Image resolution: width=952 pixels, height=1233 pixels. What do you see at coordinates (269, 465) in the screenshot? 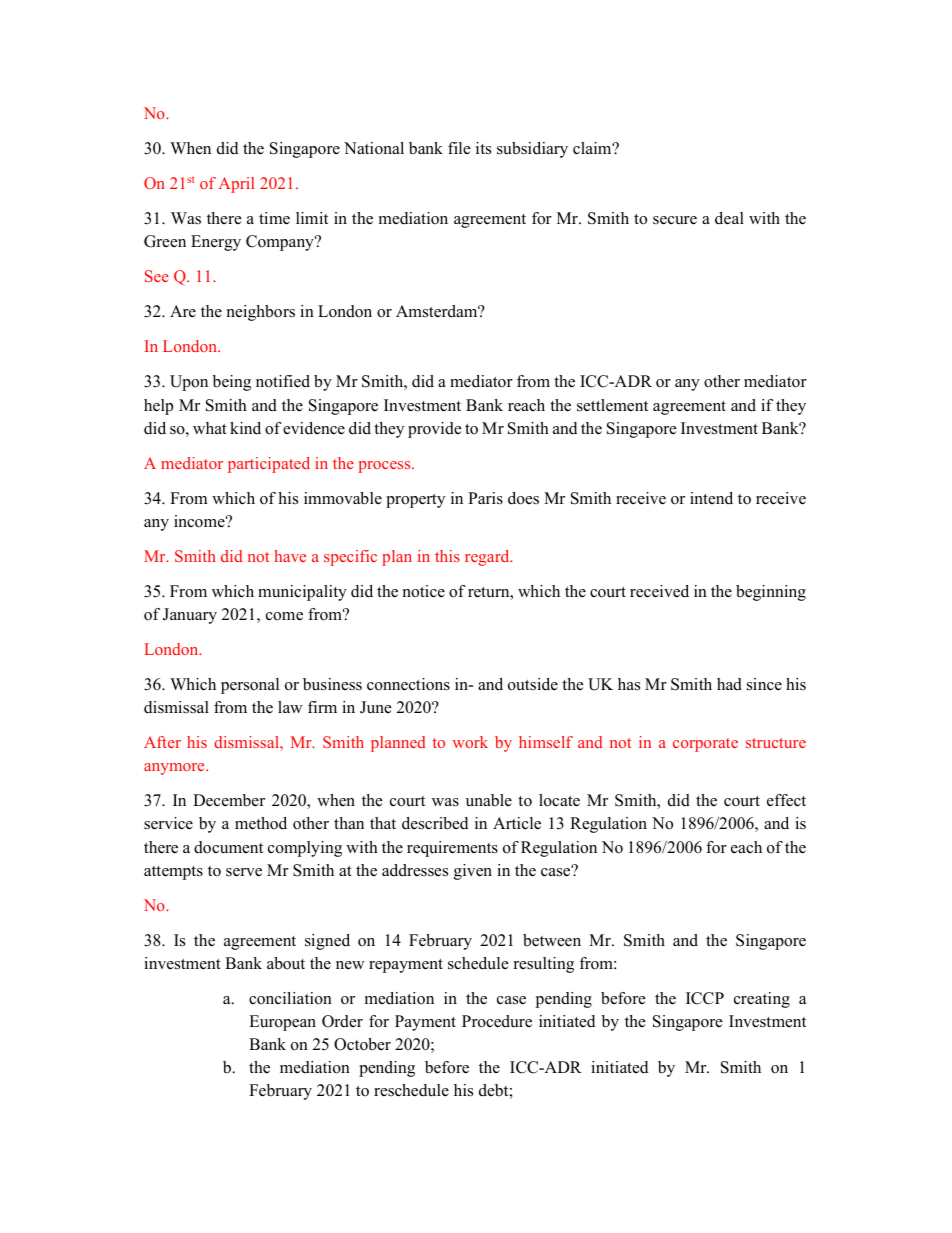
I see `participated` at bounding box center [269, 465].
